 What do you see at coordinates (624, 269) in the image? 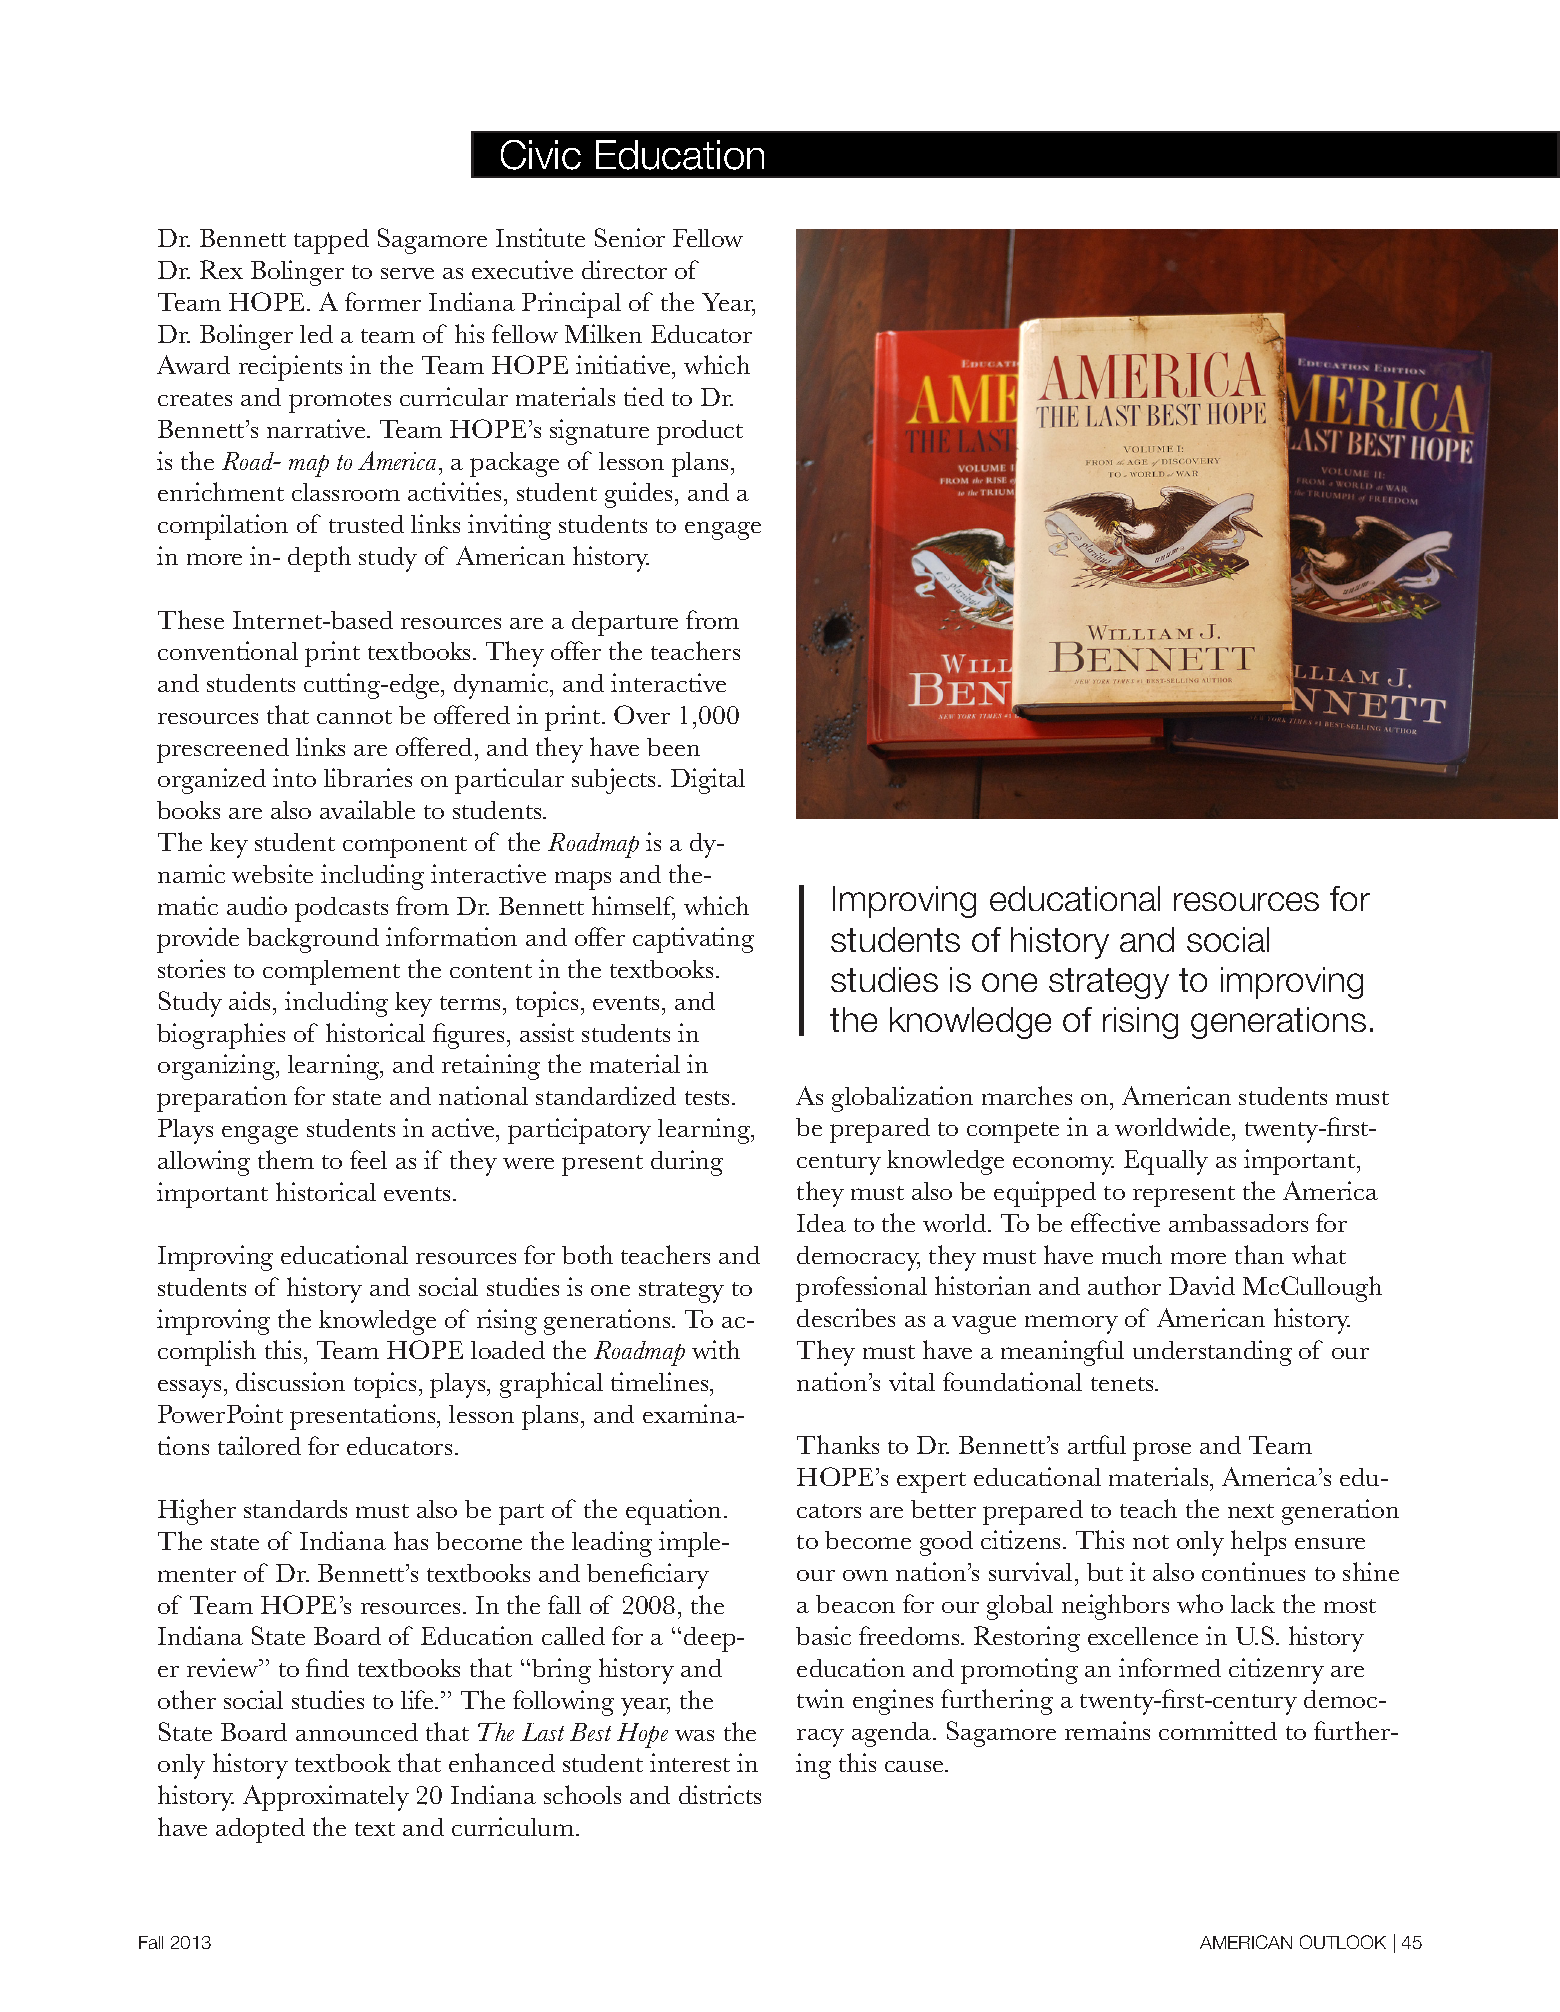
I see `director` at bounding box center [624, 269].
